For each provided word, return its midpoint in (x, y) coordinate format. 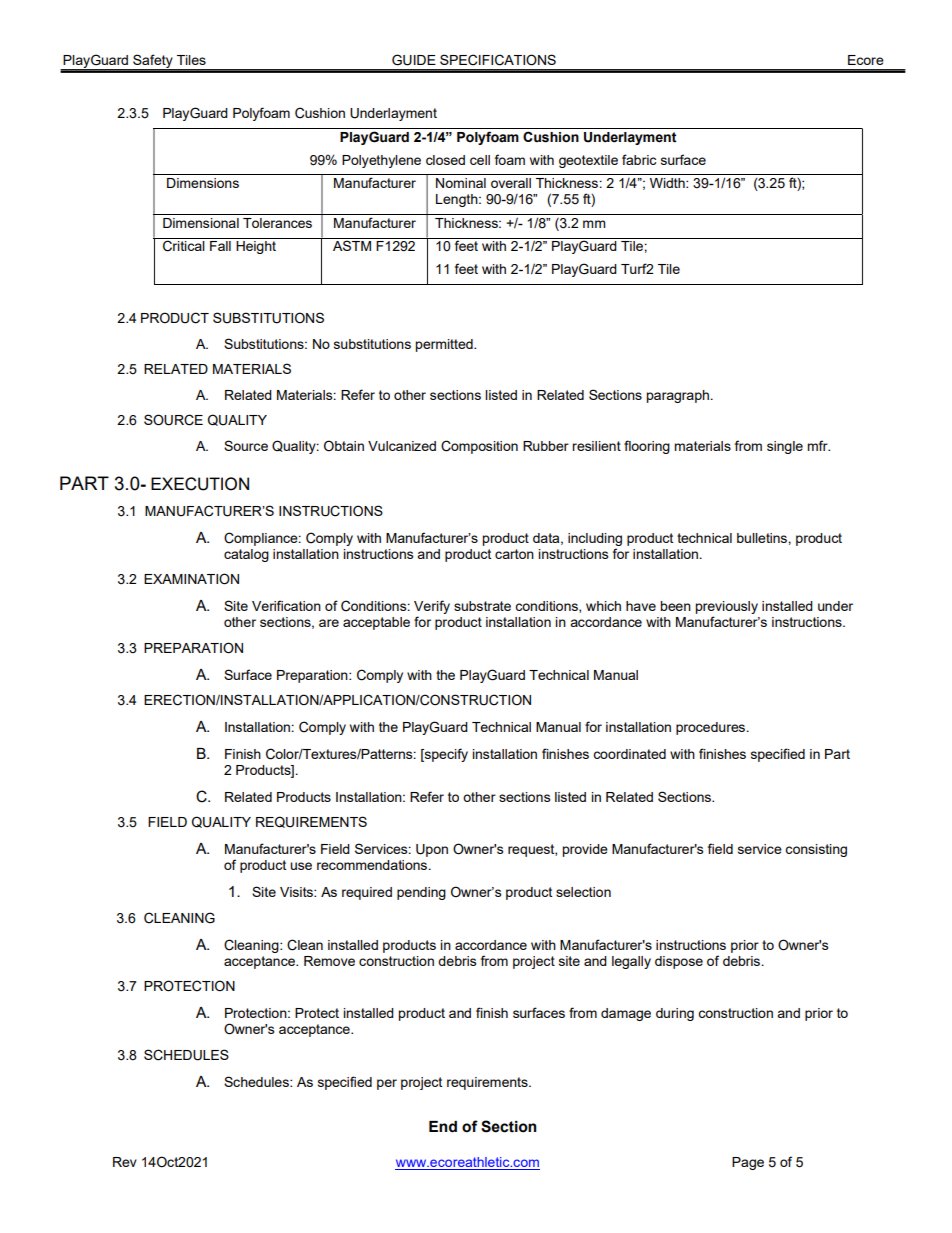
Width (668, 183)
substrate (482, 606)
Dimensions (203, 183)
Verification (286, 605)
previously (726, 609)
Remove (329, 961)
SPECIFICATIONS (498, 60)
